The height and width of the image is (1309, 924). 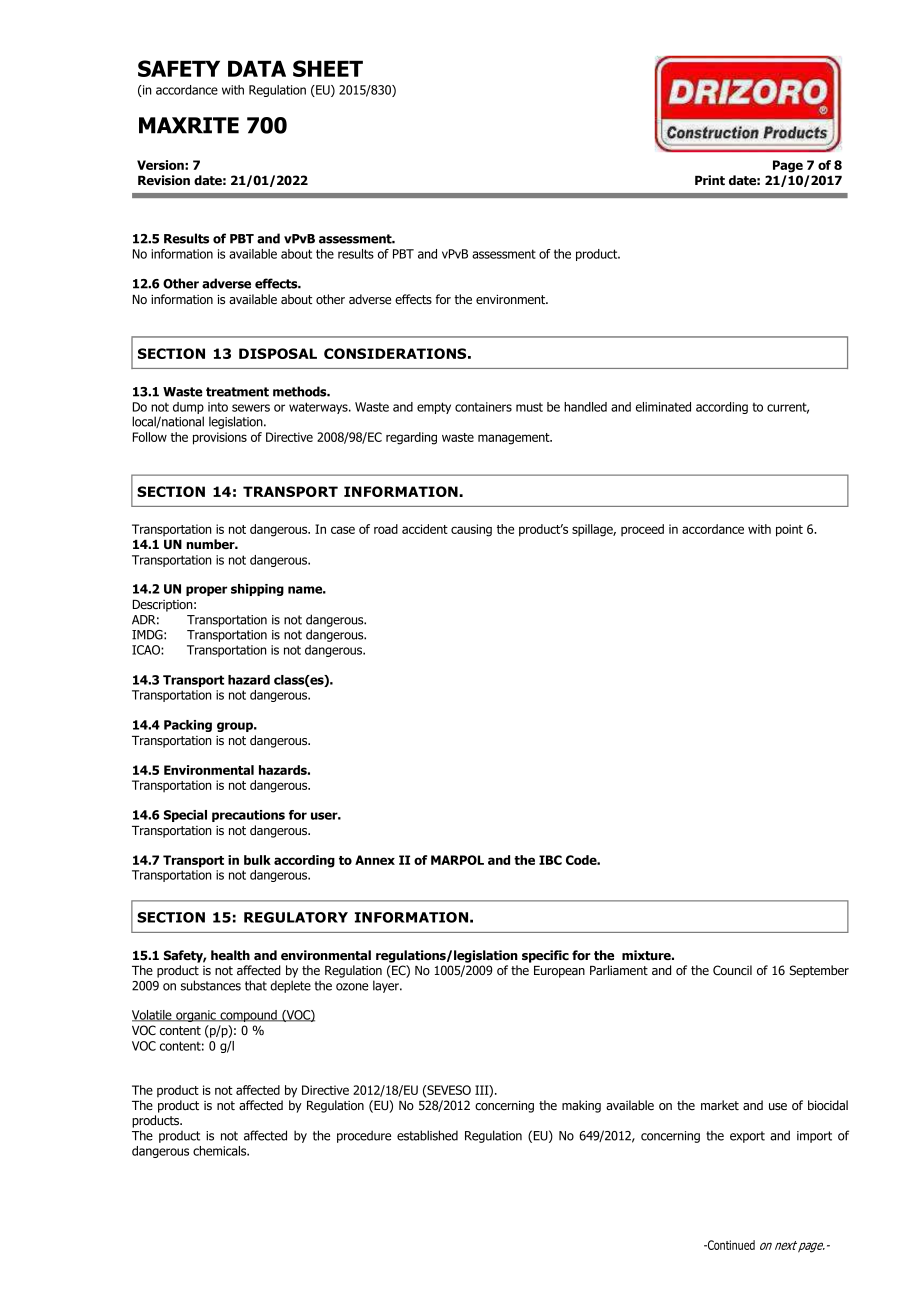 I want to click on point, so click(x=789, y=530).
